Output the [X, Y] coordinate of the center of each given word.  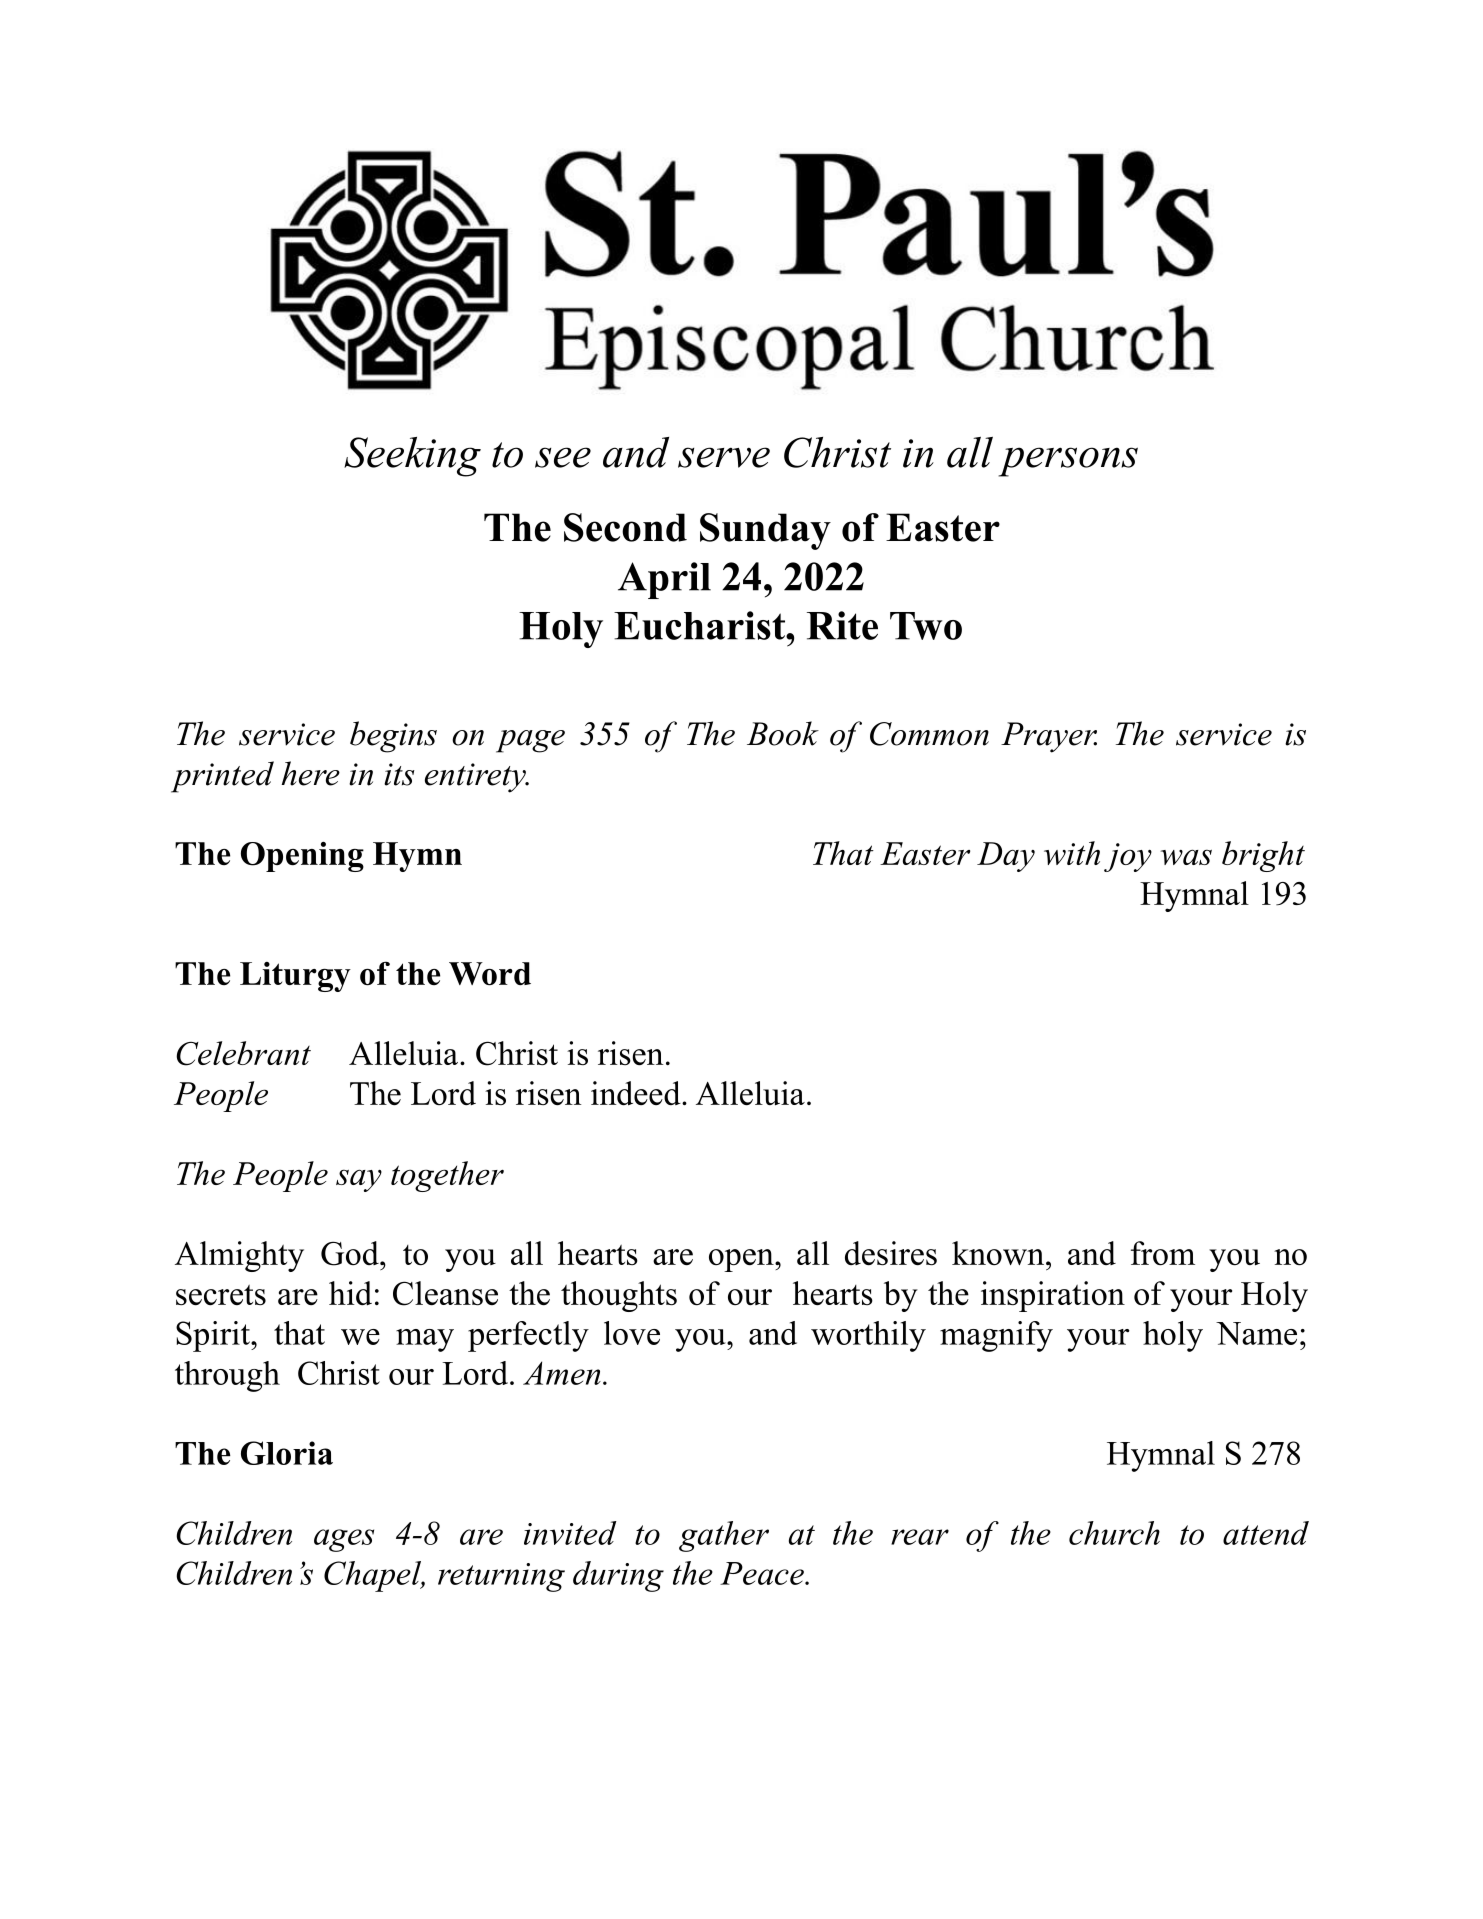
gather [724, 1536]
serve [724, 457]
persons [1068, 462]
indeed [637, 1093]
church [1114, 1533]
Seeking [412, 457]
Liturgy [295, 977]
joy [1128, 857]
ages [344, 1540]
